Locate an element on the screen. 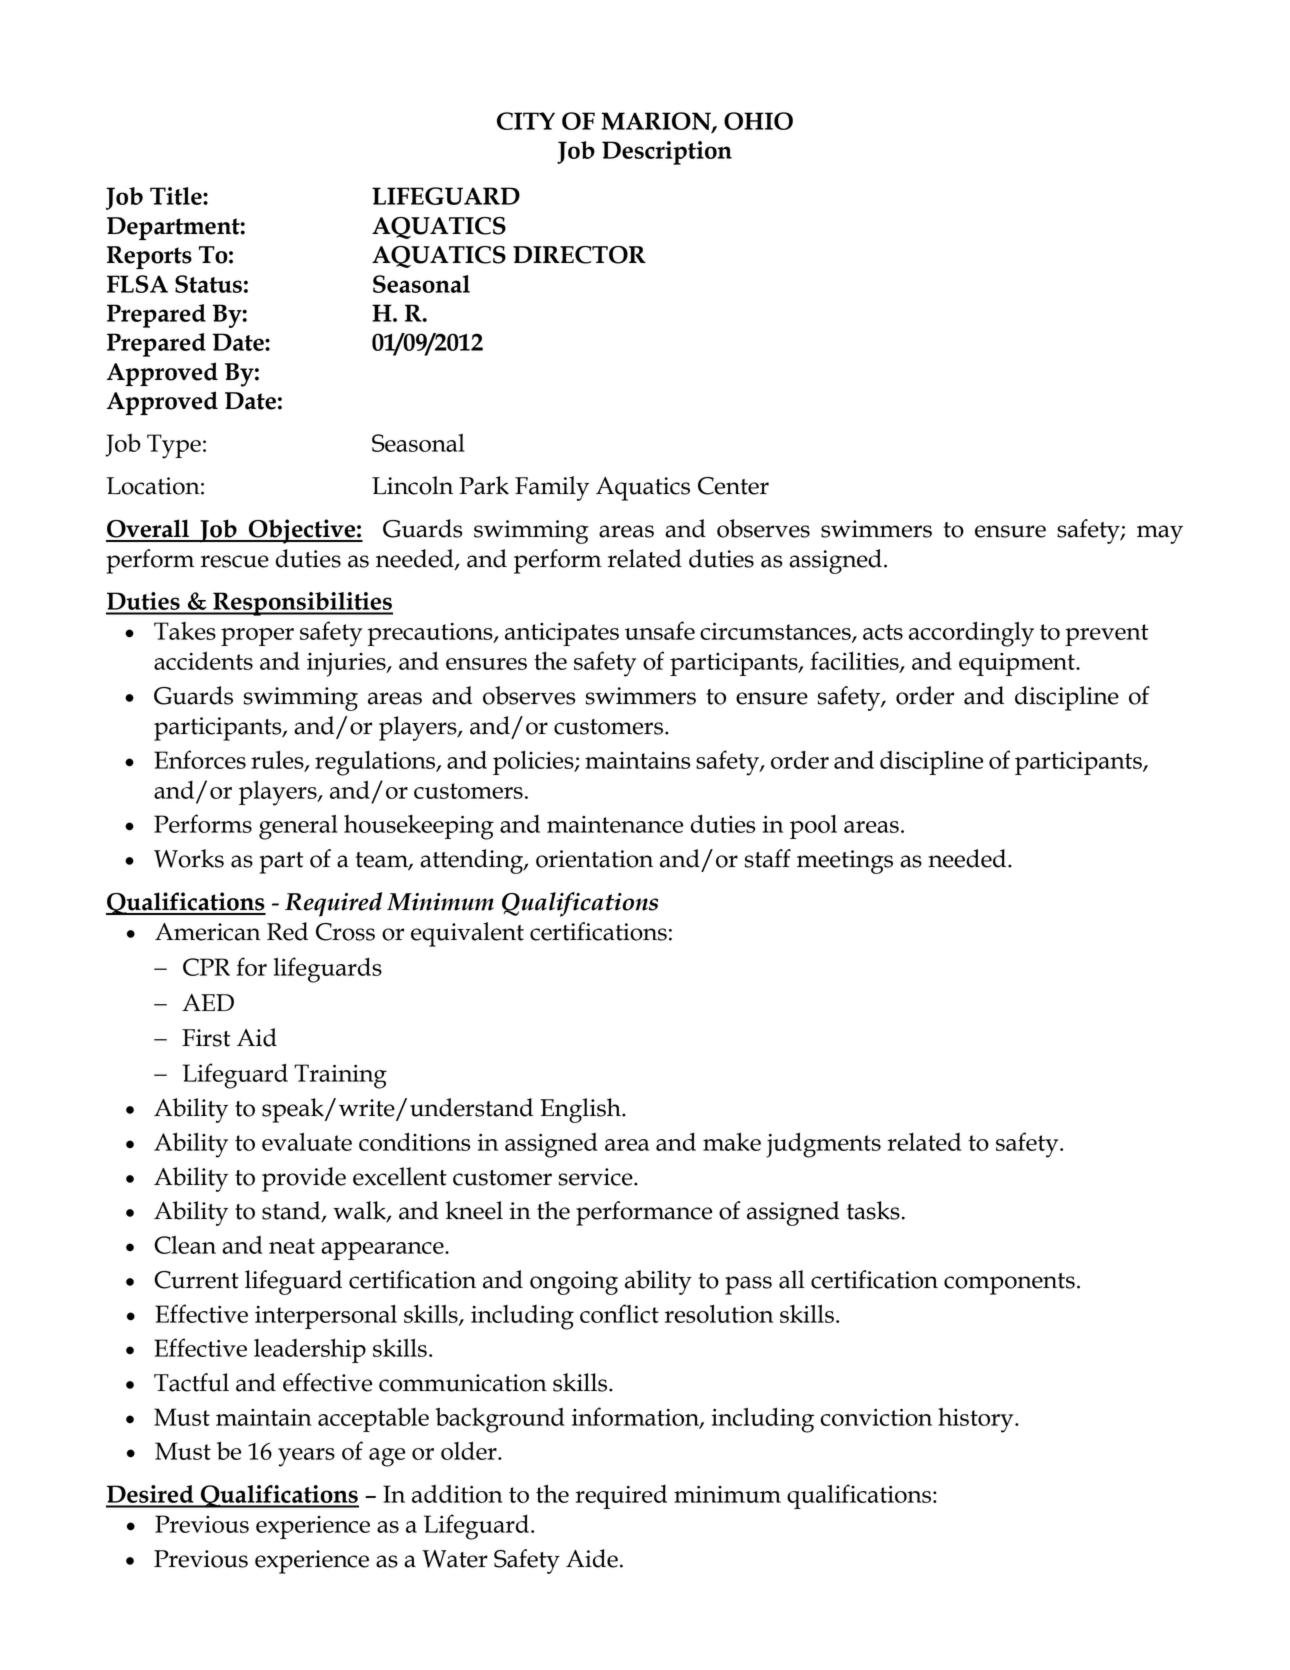 The image size is (1290, 1670). ongoing is located at coordinates (574, 1283).
